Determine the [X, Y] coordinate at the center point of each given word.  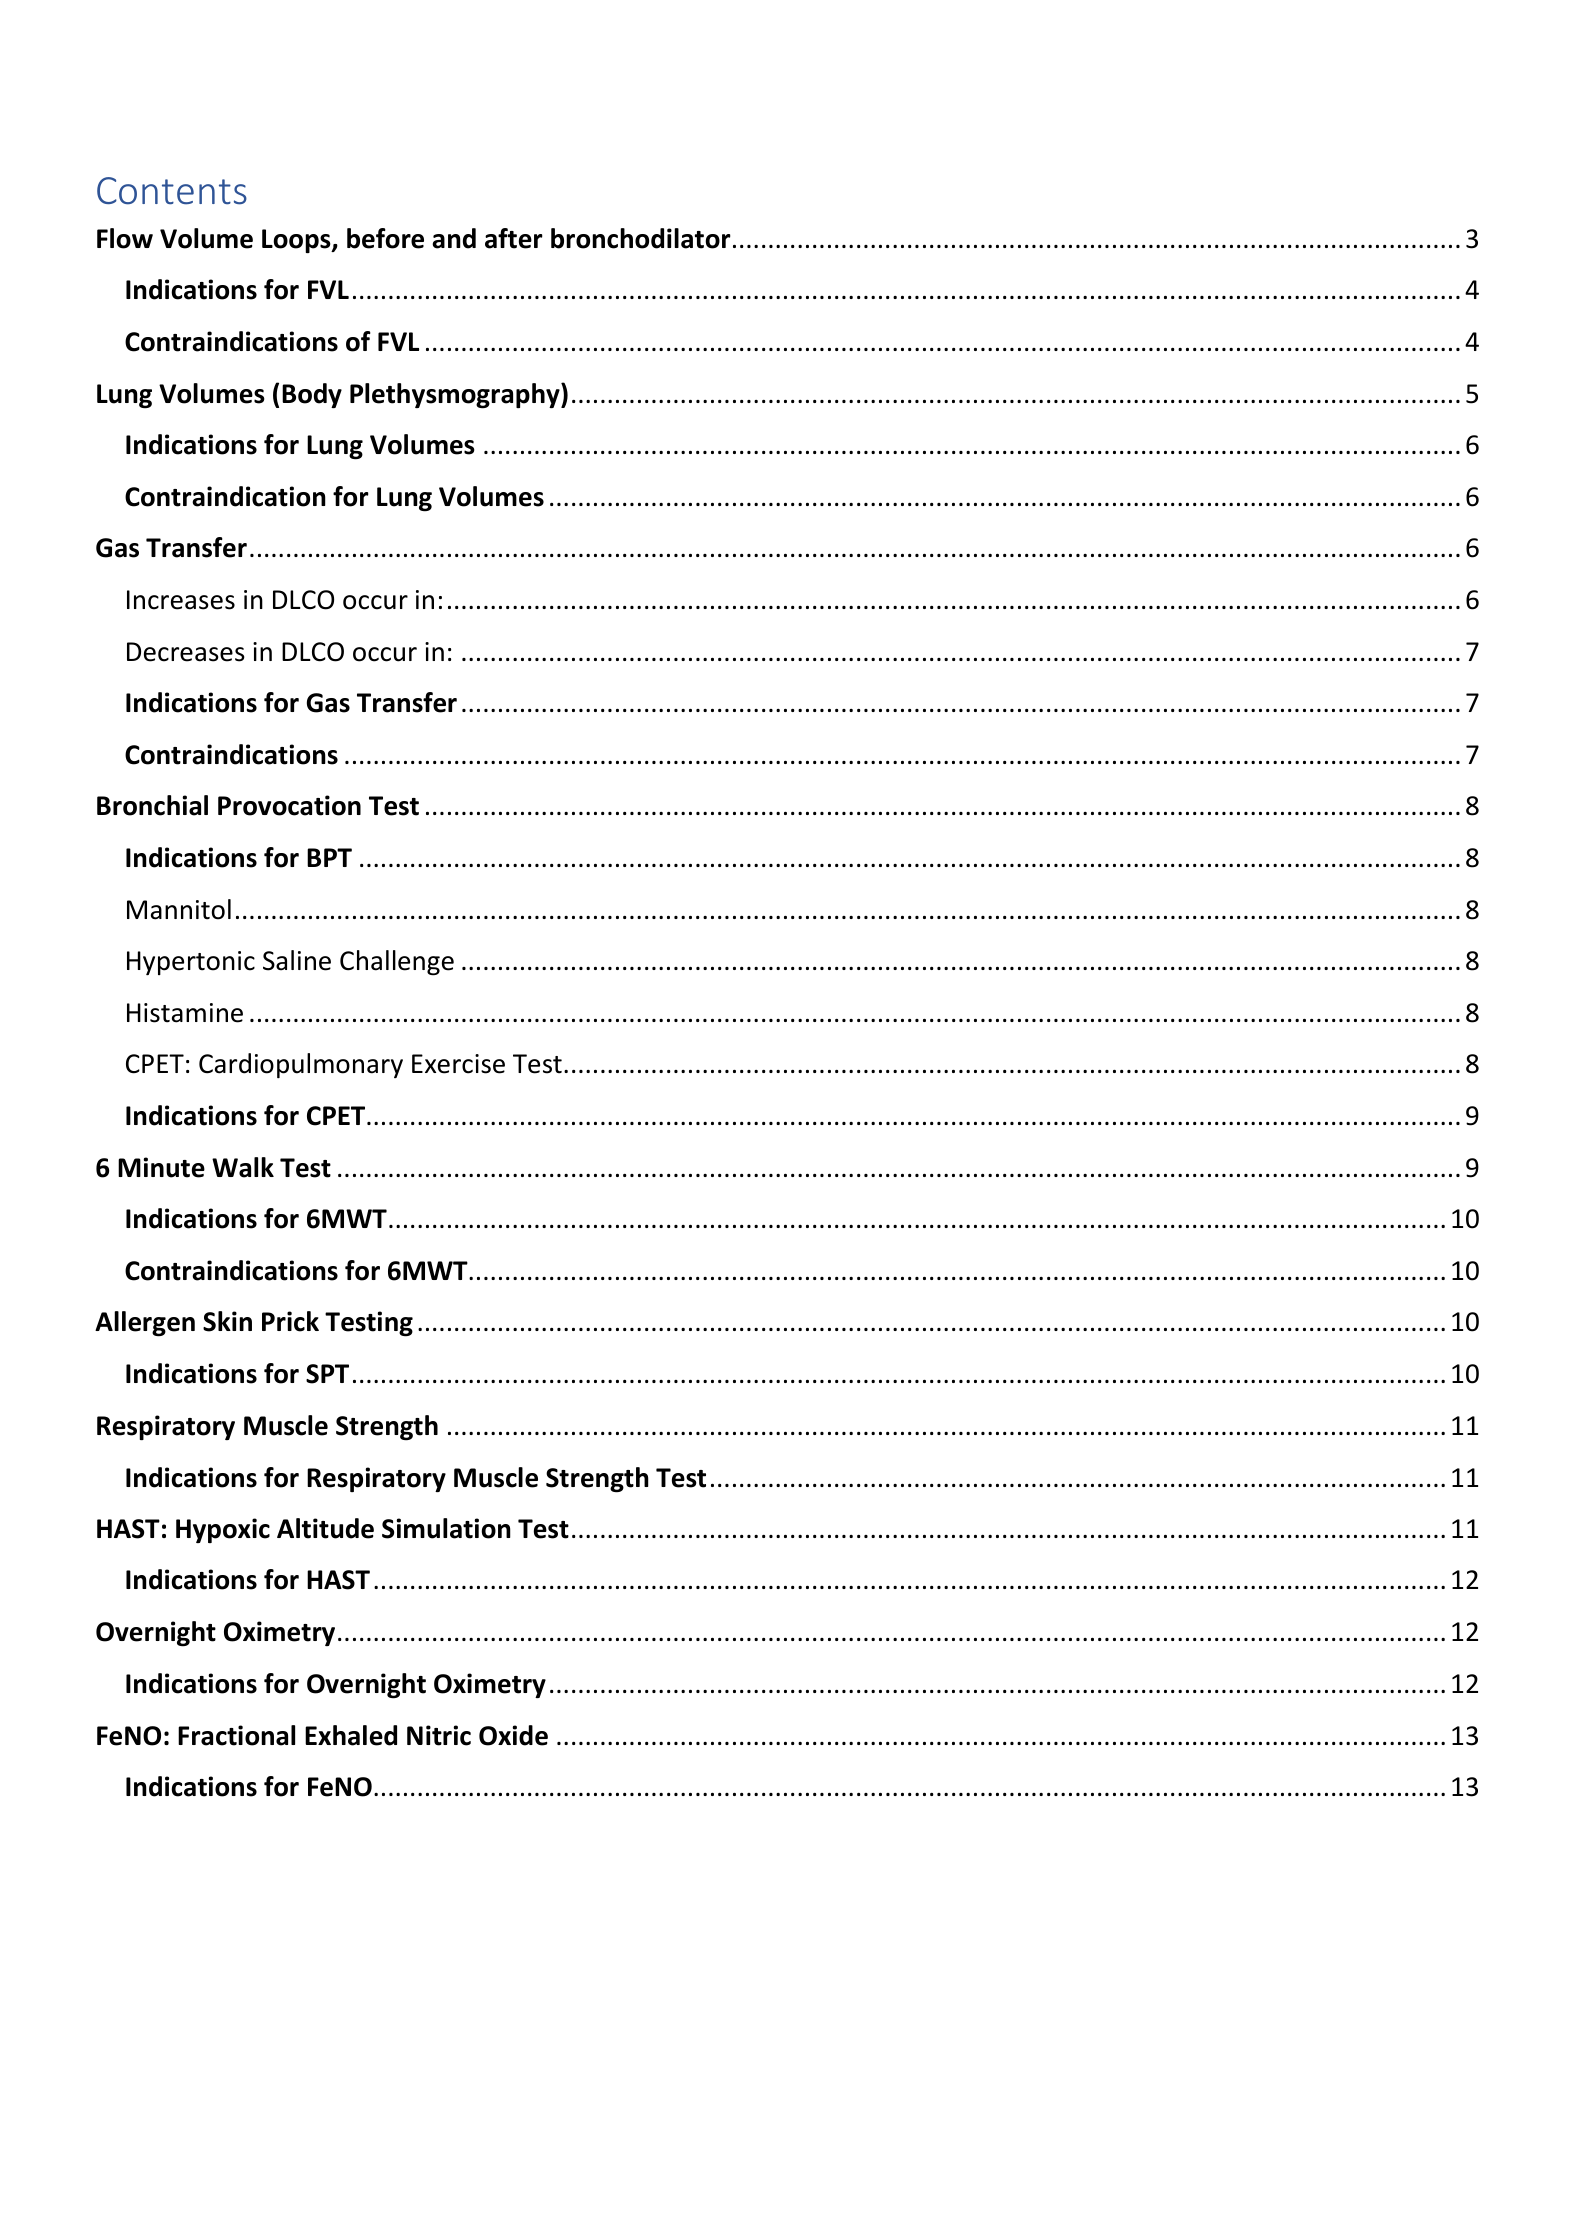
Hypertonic [191, 963]
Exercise [458, 1064]
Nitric [439, 1735]
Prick [290, 1321]
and [454, 238]
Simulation [446, 1528]
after [514, 238]
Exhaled [351, 1735]
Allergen [145, 1324]
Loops [297, 241]
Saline [297, 960]
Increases [181, 600]
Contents [172, 191]
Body [312, 395]
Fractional [236, 1735]
